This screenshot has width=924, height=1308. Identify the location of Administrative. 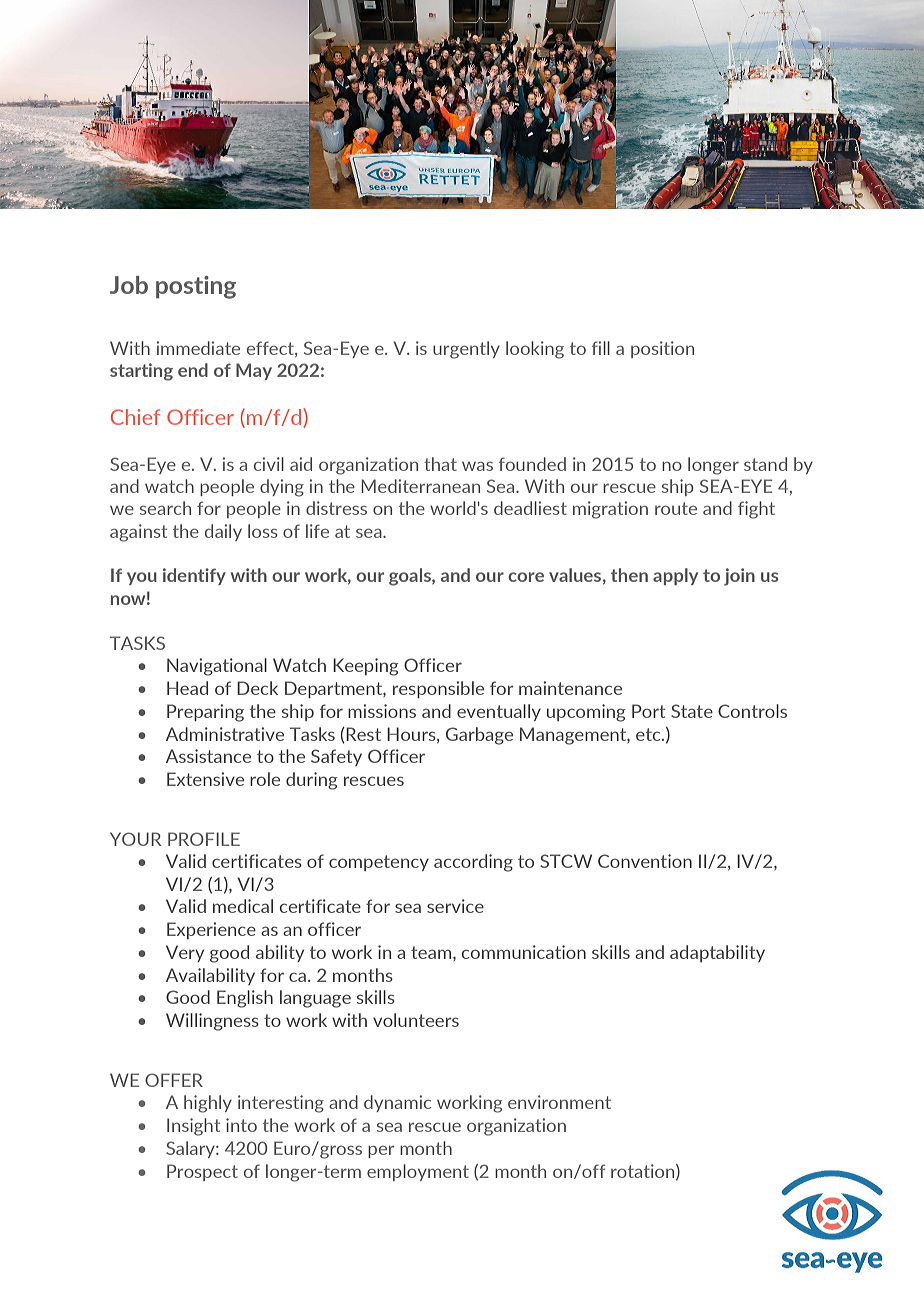
(225, 734).
